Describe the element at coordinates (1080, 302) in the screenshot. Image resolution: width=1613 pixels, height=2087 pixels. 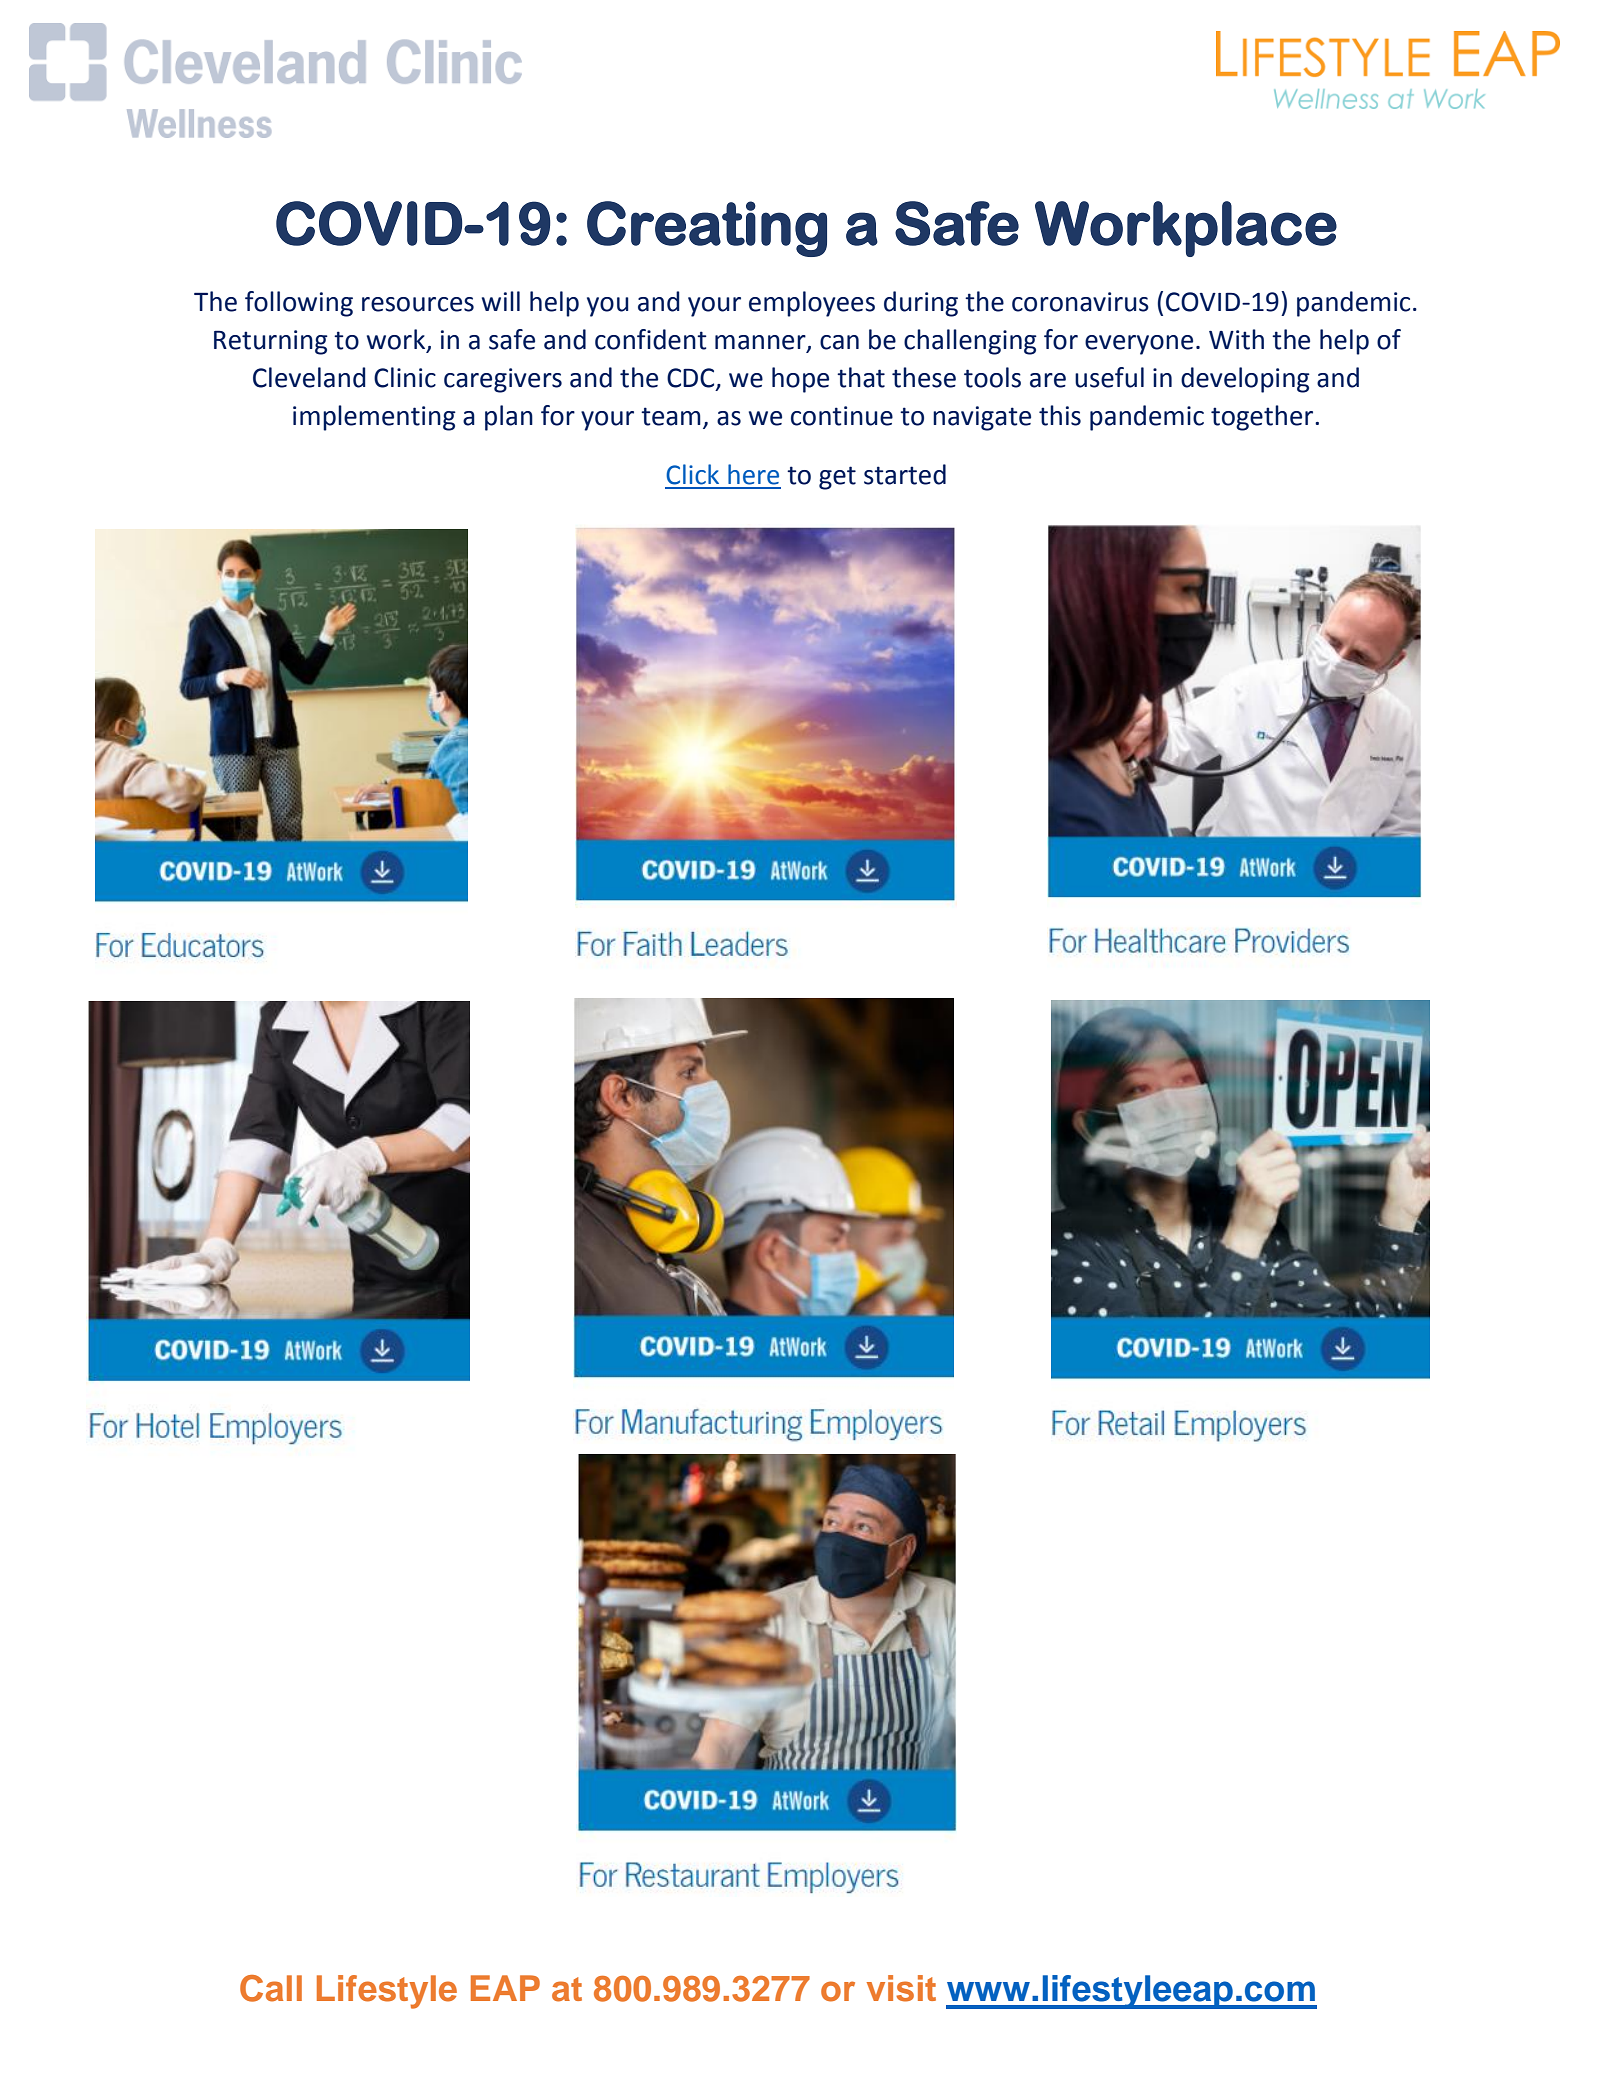
I see `coronavirus` at that location.
